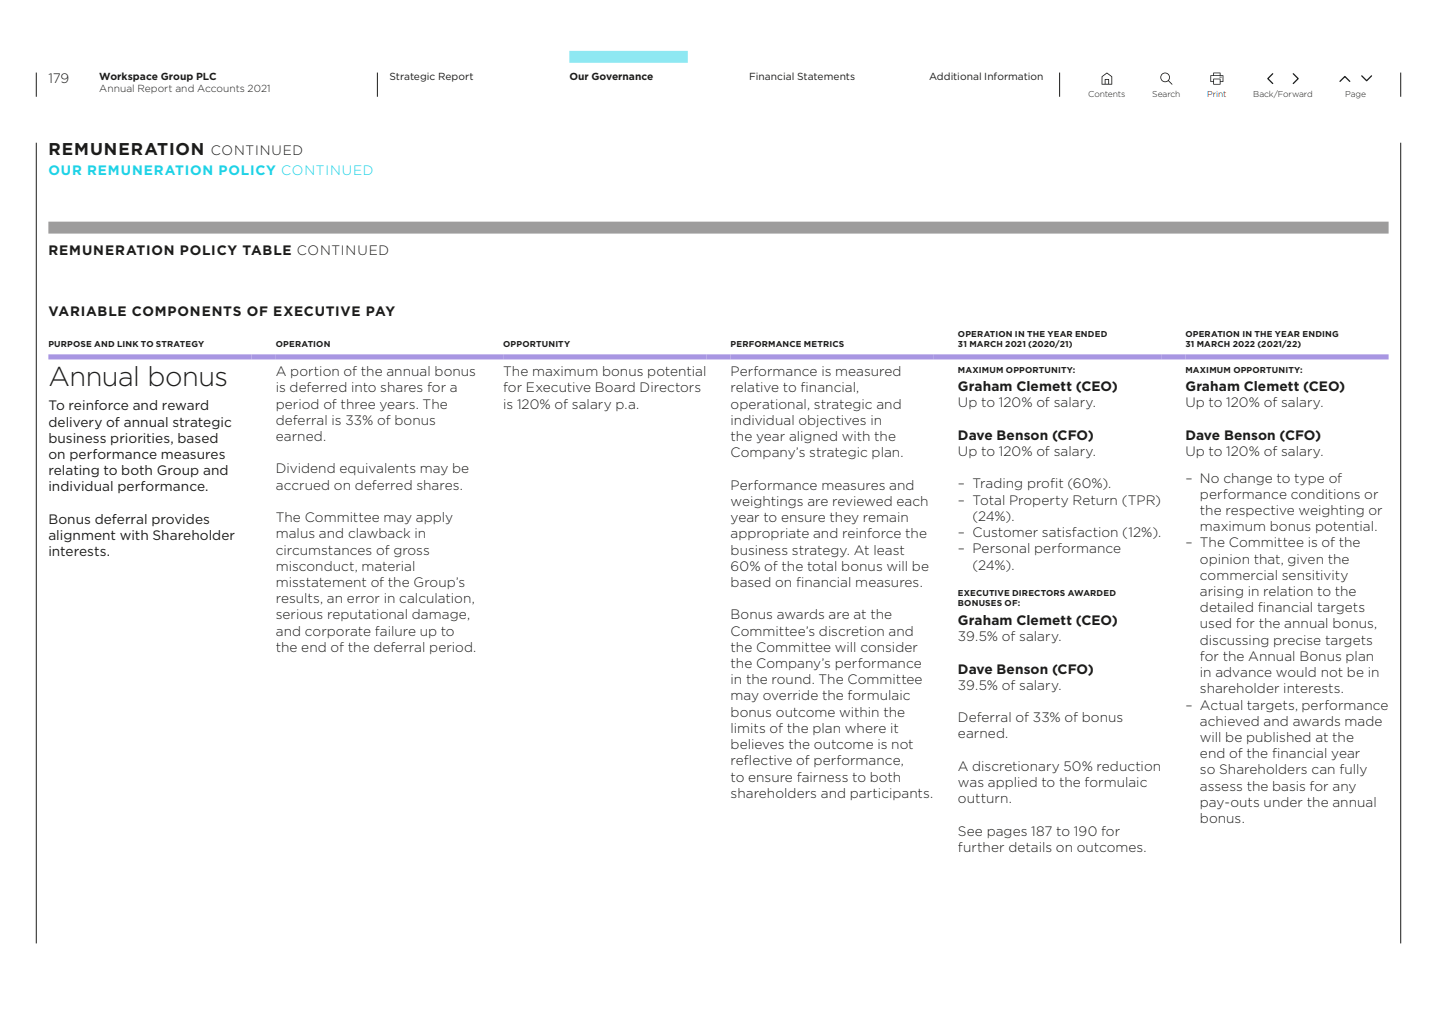 The height and width of the page is (1016, 1437). I want to click on Search, so click(1166, 94).
